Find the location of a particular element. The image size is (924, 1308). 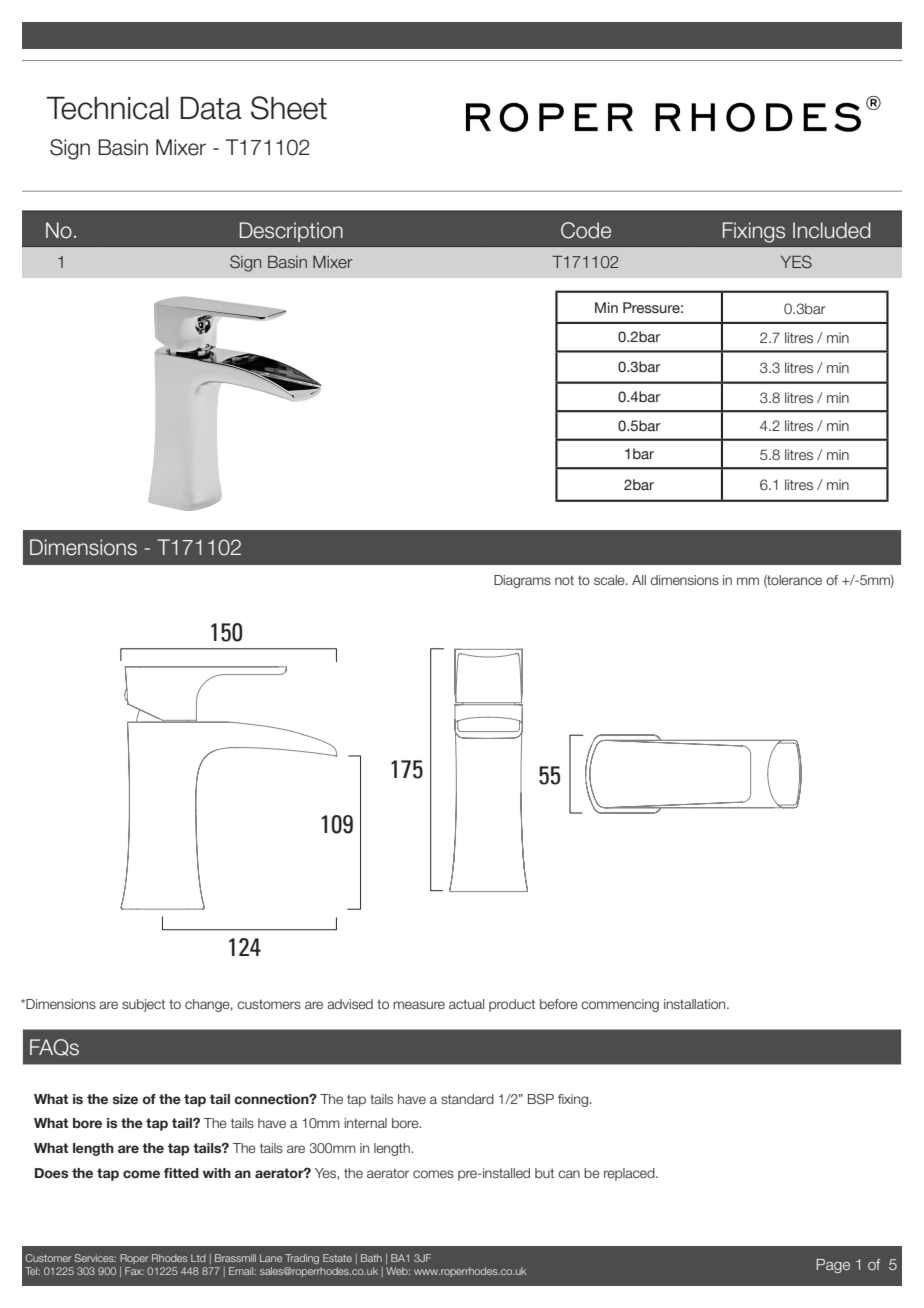

Page is located at coordinates (833, 1266).
